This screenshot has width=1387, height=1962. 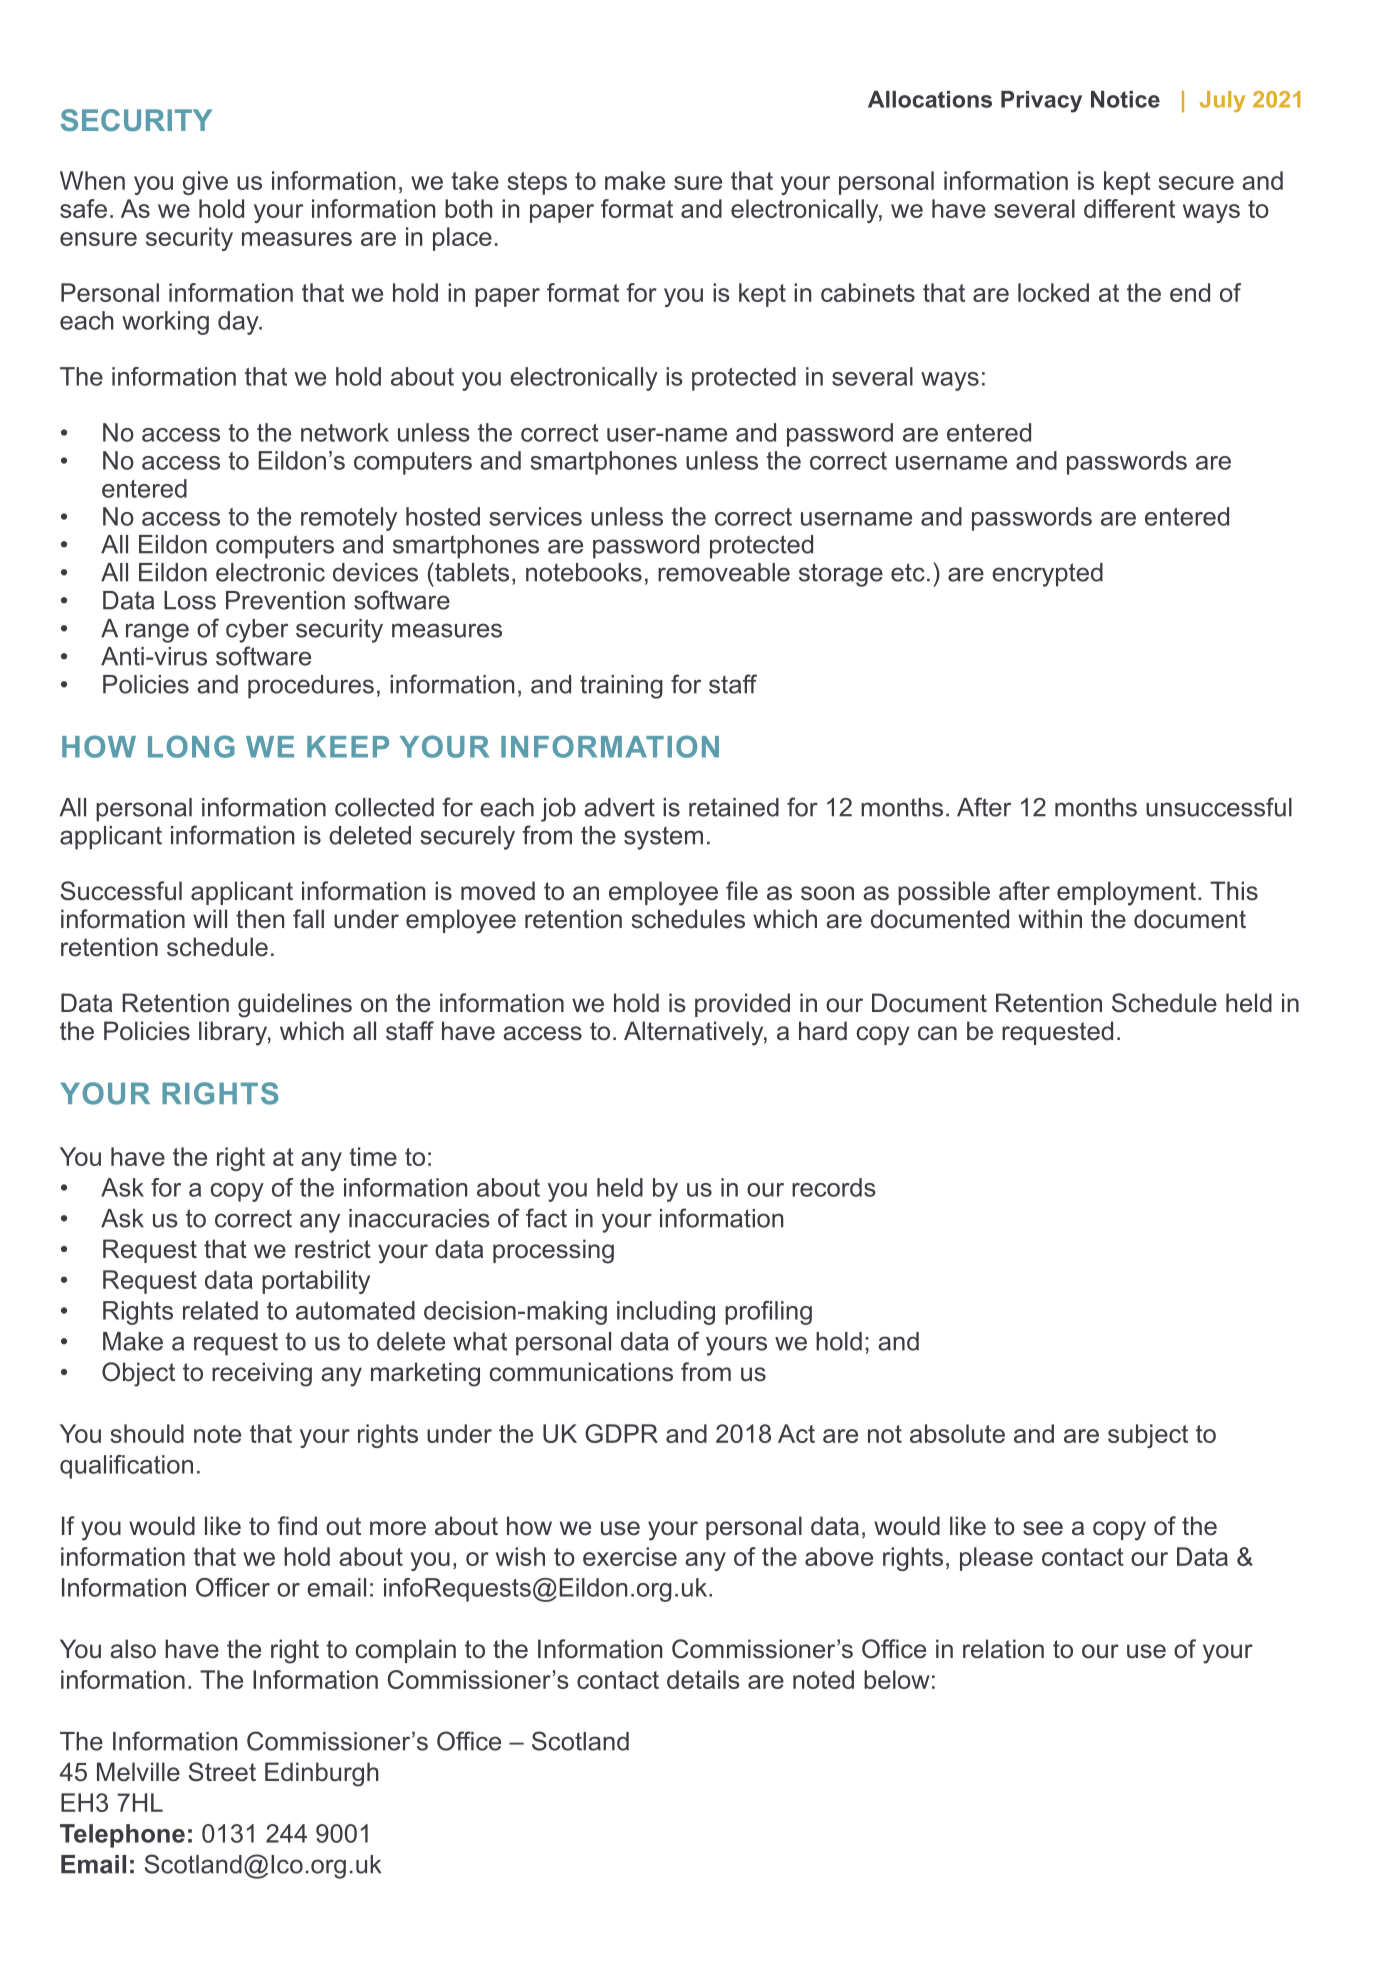 I want to click on subject, so click(x=1148, y=1436).
